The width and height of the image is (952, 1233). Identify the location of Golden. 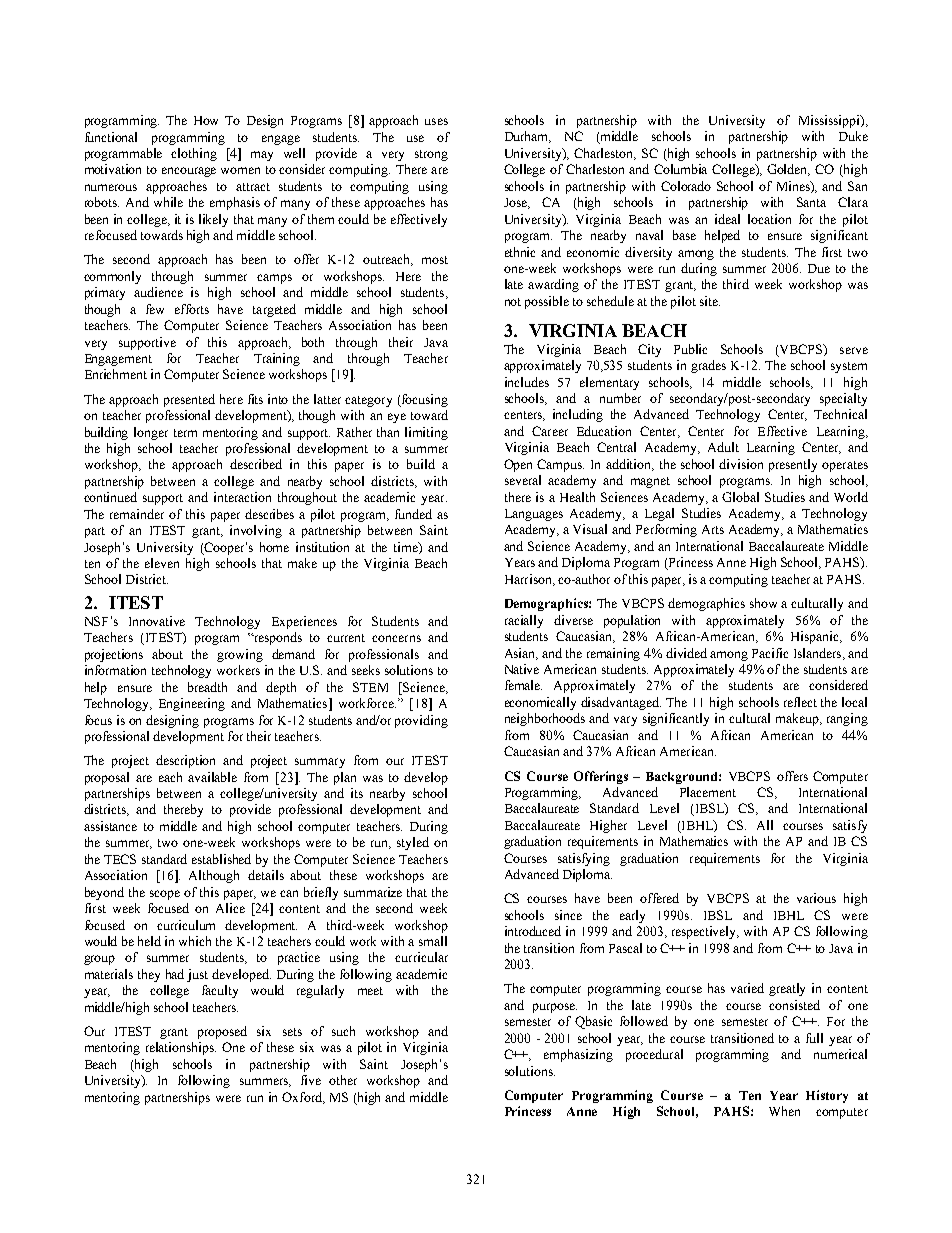
(788, 170).
